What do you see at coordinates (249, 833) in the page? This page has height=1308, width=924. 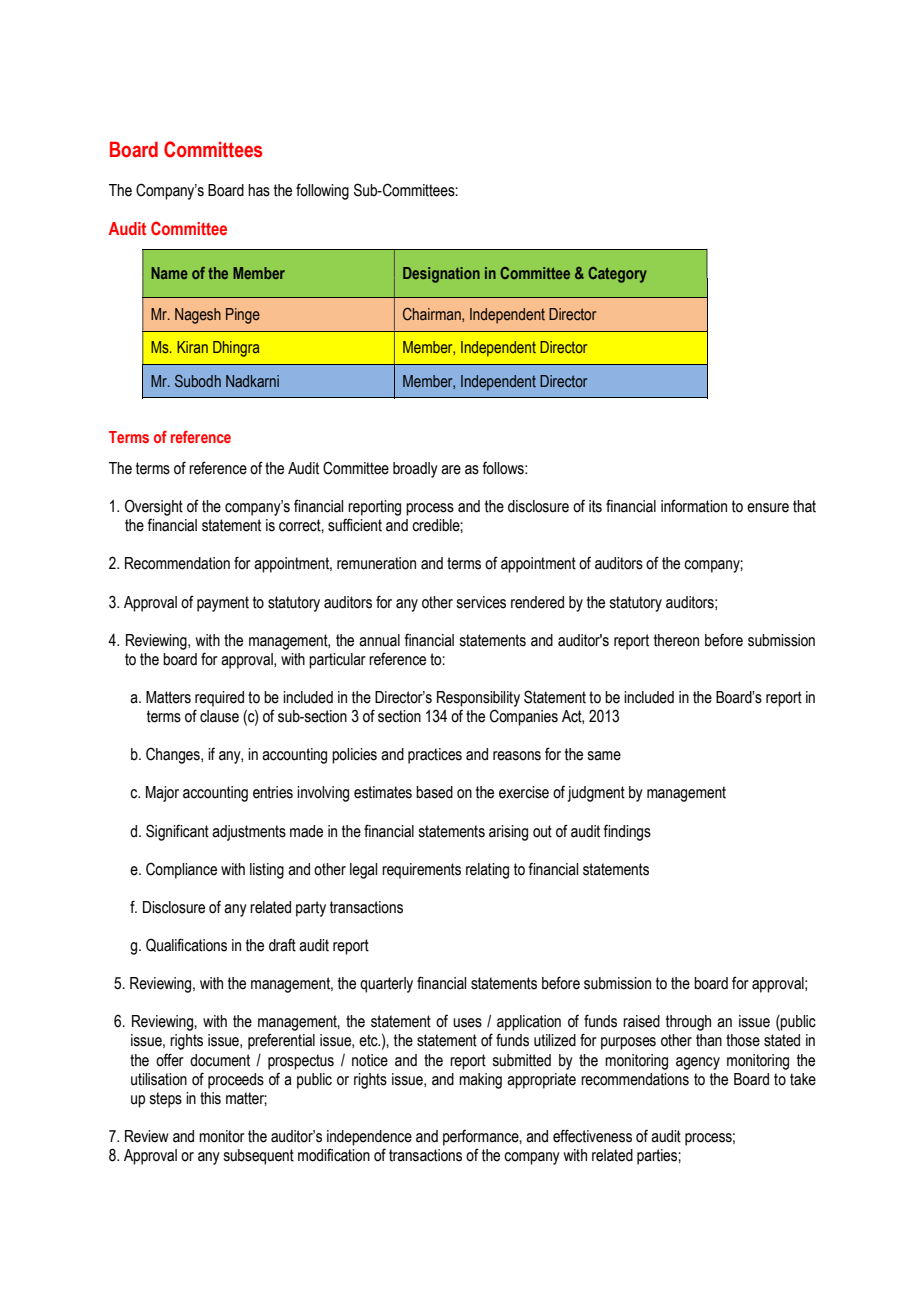 I see `adjustments` at bounding box center [249, 833].
